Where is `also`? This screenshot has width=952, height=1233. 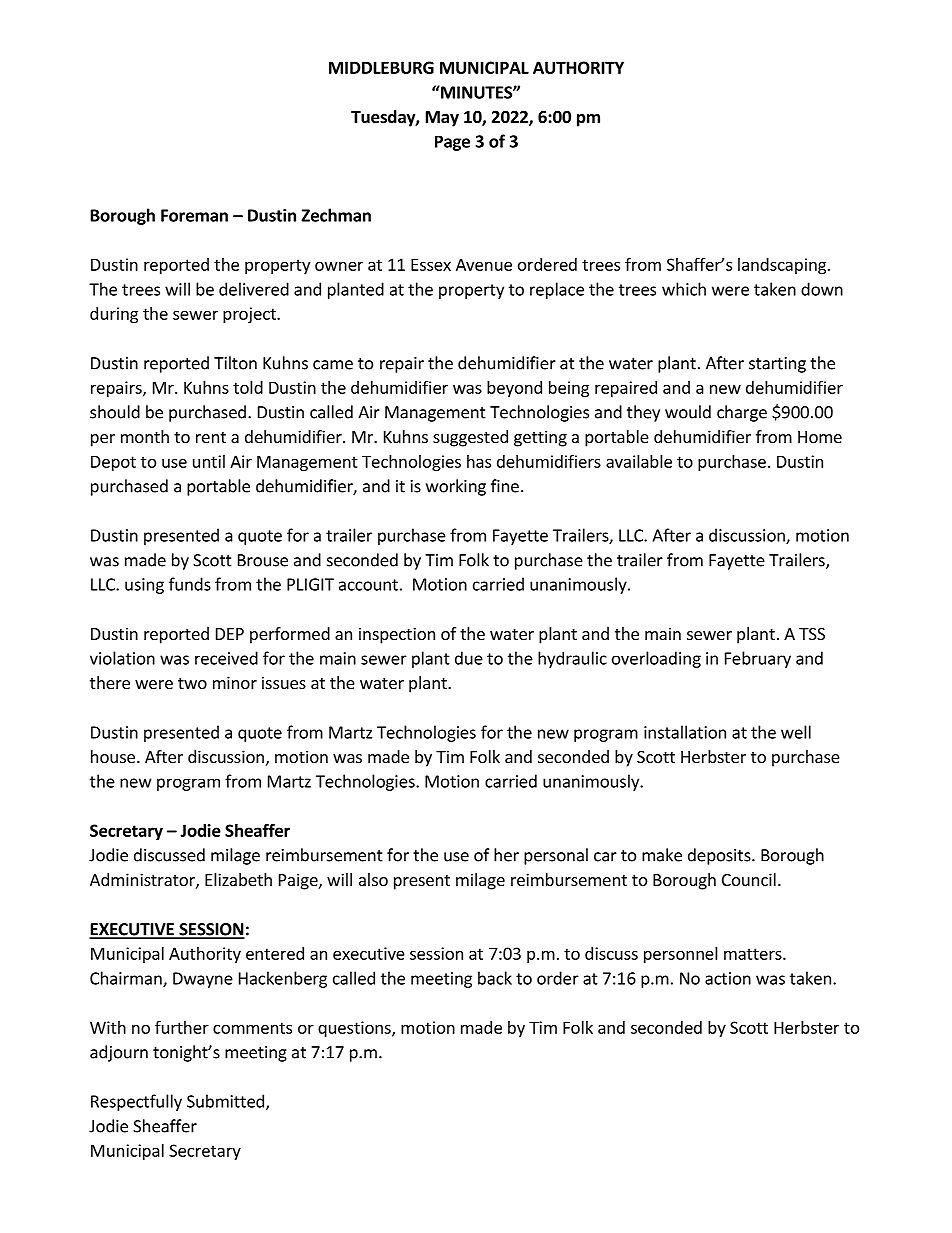
also is located at coordinates (373, 879).
